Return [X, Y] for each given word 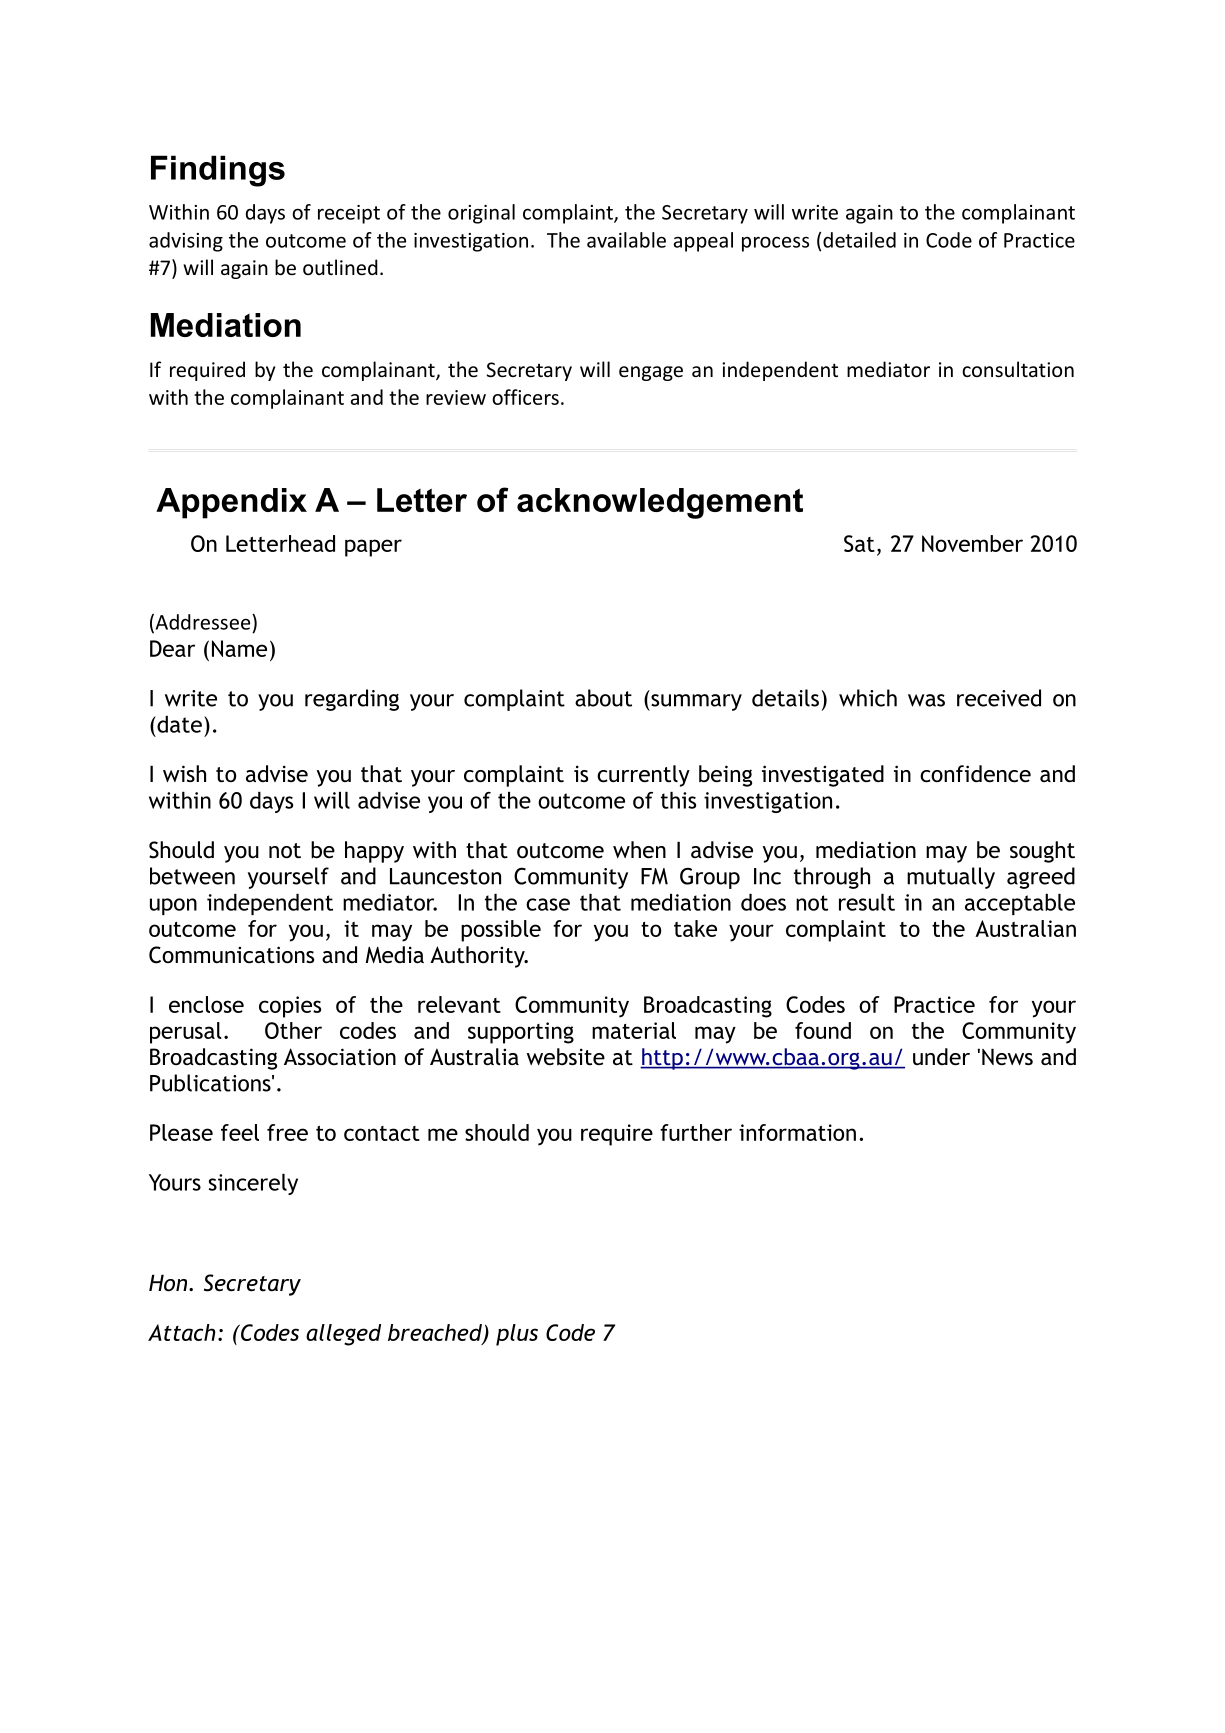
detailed [859, 240]
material [634, 1030]
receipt [349, 214]
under [941, 1057]
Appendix [231, 503]
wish [184, 773]
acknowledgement [660, 503]
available [626, 240]
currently [643, 776]
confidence [975, 774]
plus [517, 1335]
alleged [343, 1335]
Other [293, 1030]
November [972, 543]
